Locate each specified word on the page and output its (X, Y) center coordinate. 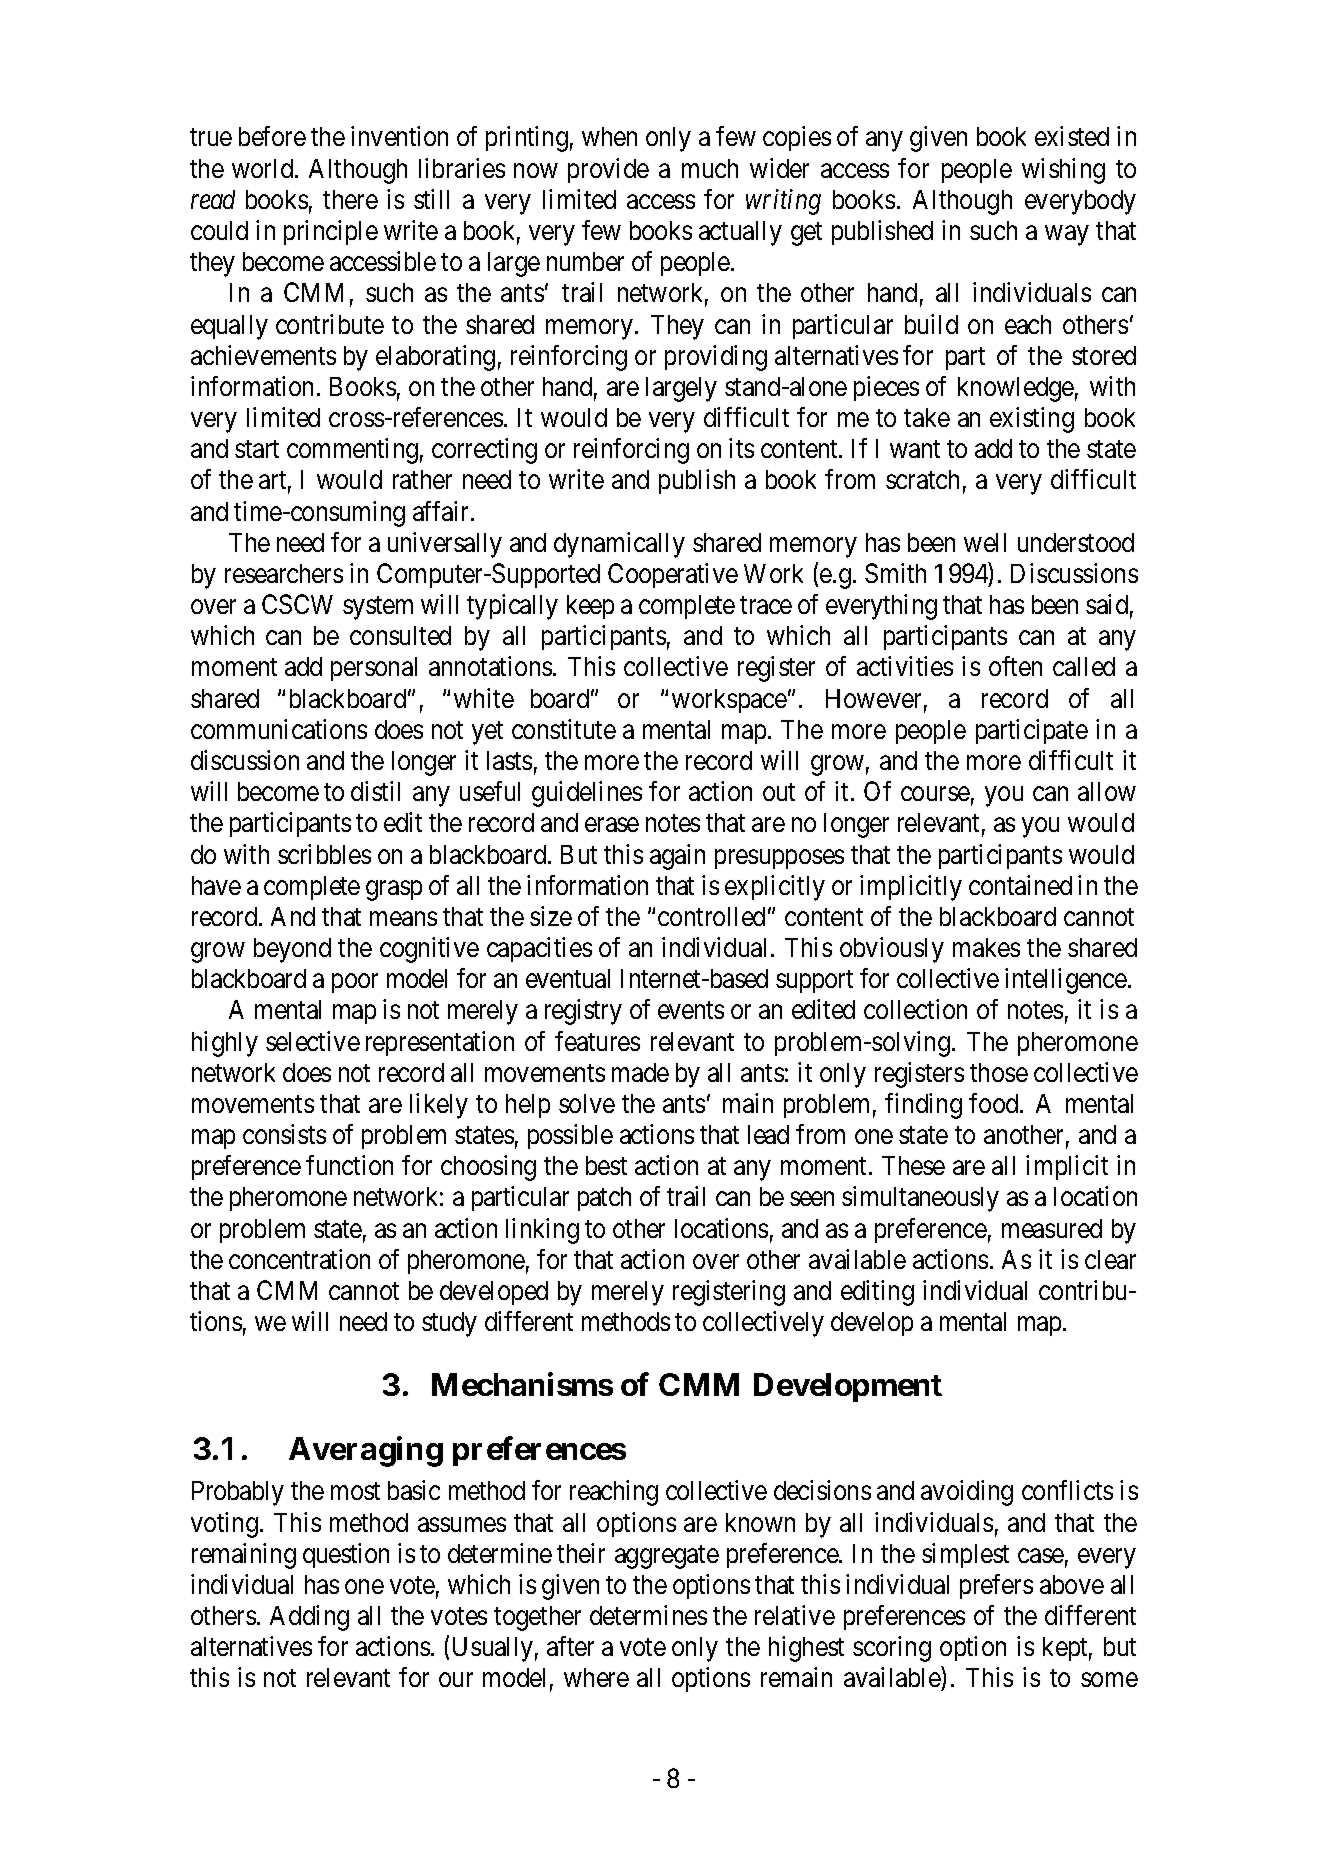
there (350, 199)
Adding (309, 1618)
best (606, 1165)
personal (374, 669)
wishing (1063, 171)
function (349, 1165)
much (710, 168)
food (995, 1103)
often (1015, 666)
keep (590, 607)
